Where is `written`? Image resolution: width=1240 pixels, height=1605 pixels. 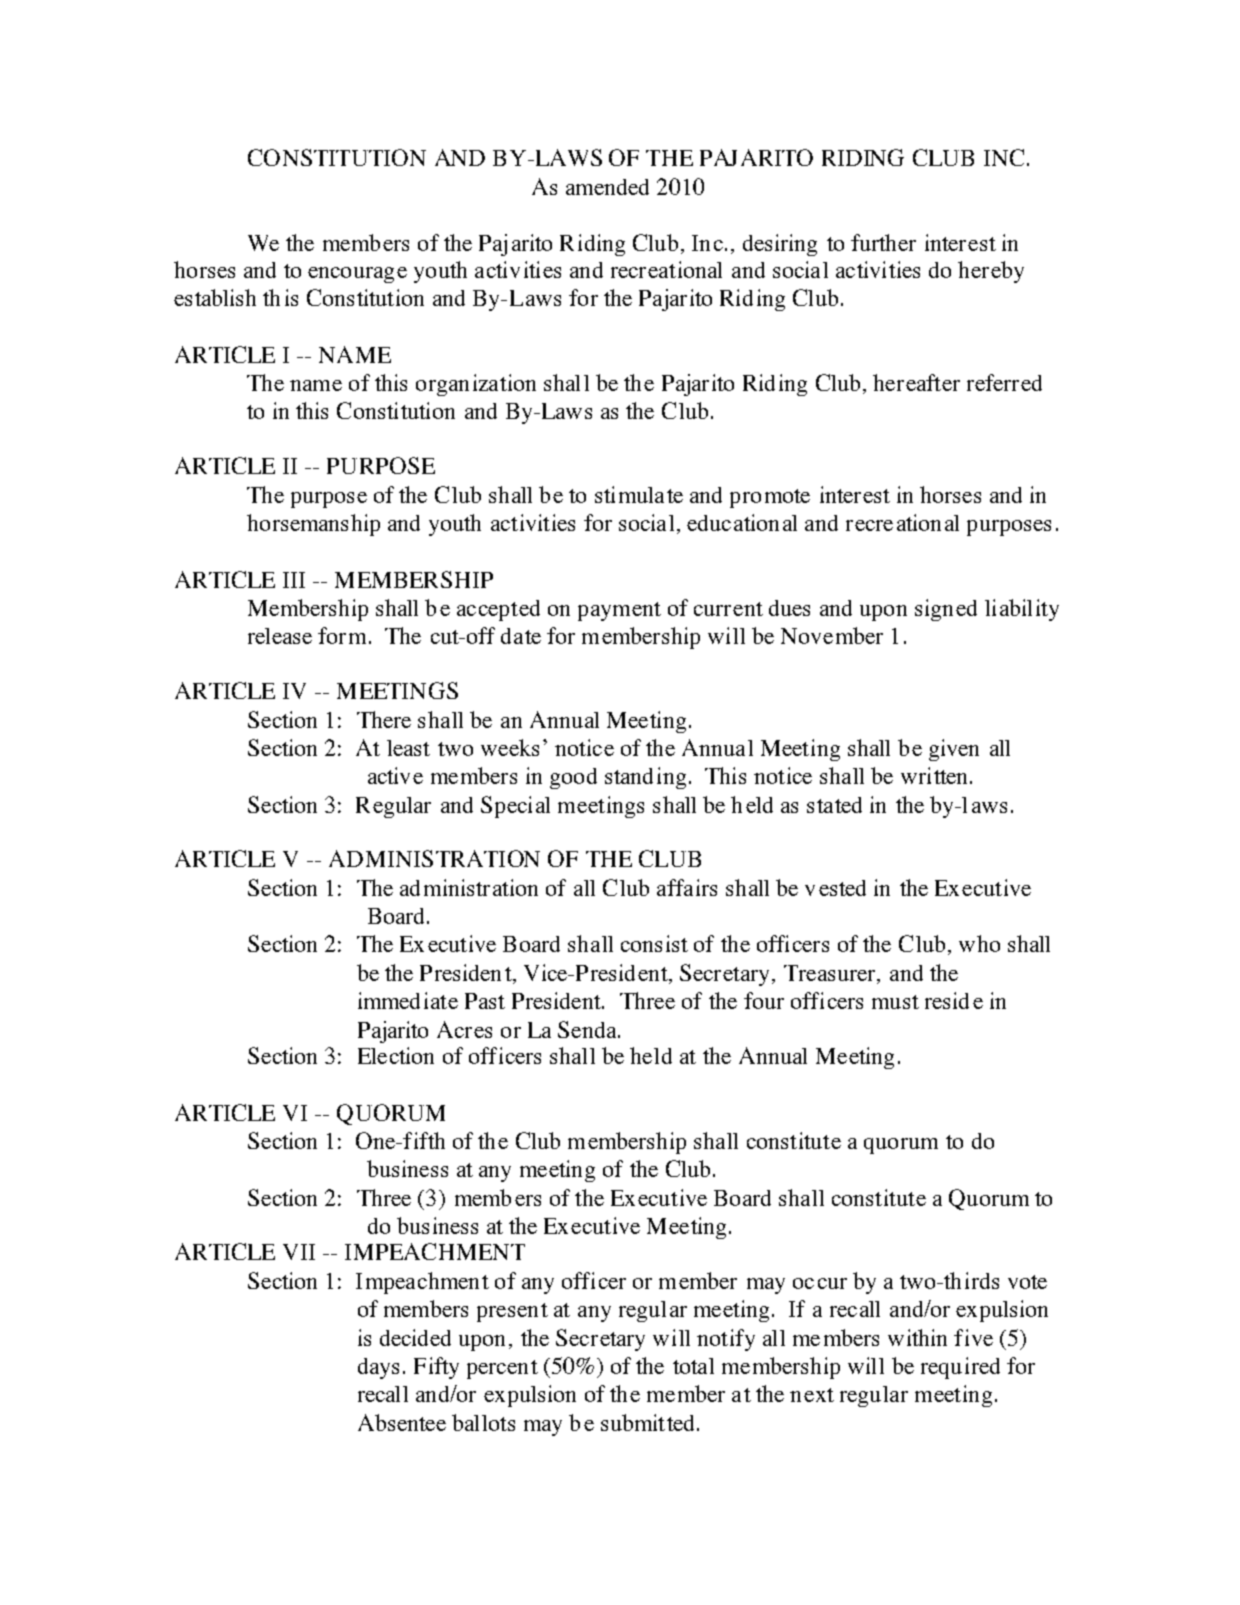
written is located at coordinates (936, 775).
